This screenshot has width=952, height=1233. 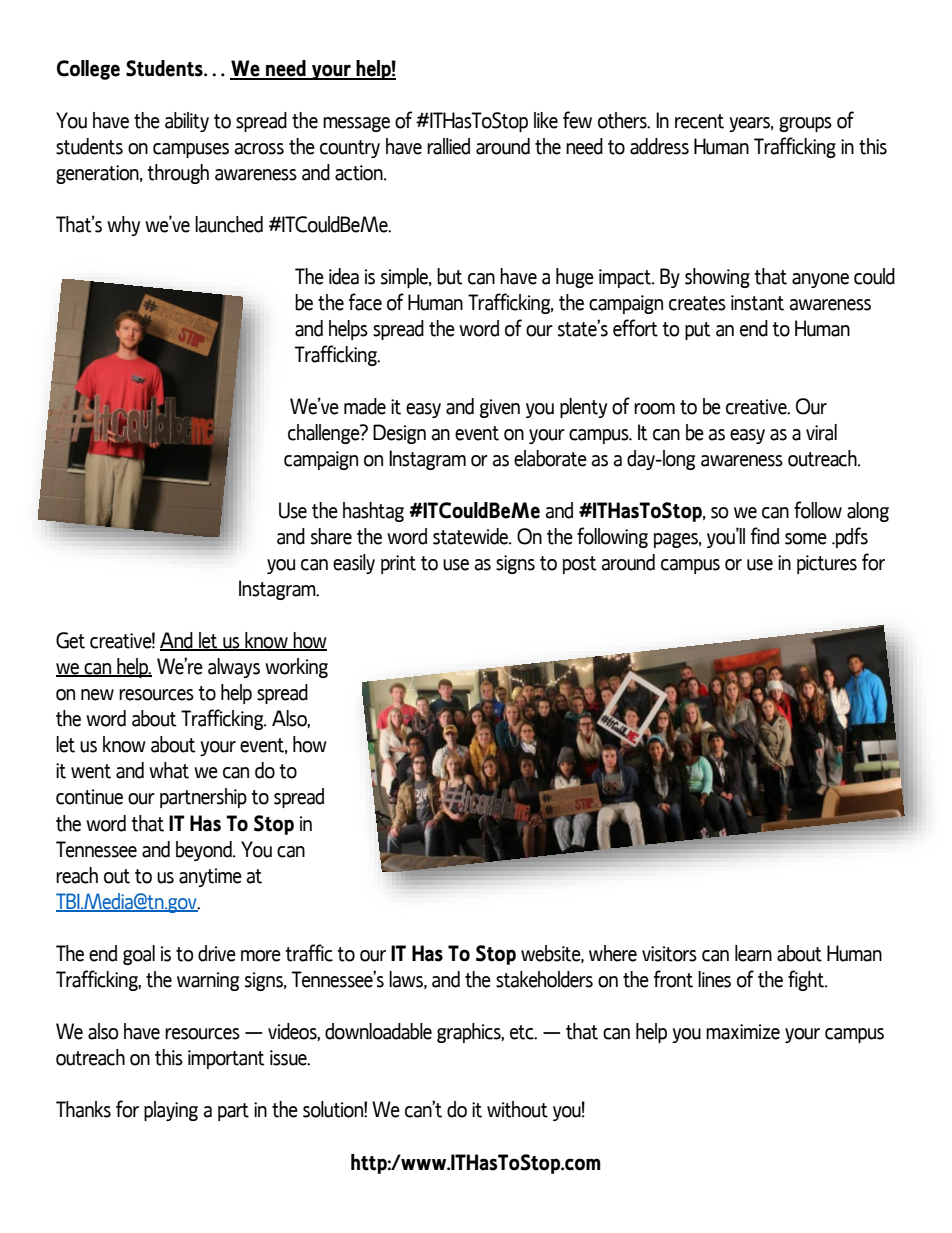 I want to click on given, so click(x=500, y=408).
